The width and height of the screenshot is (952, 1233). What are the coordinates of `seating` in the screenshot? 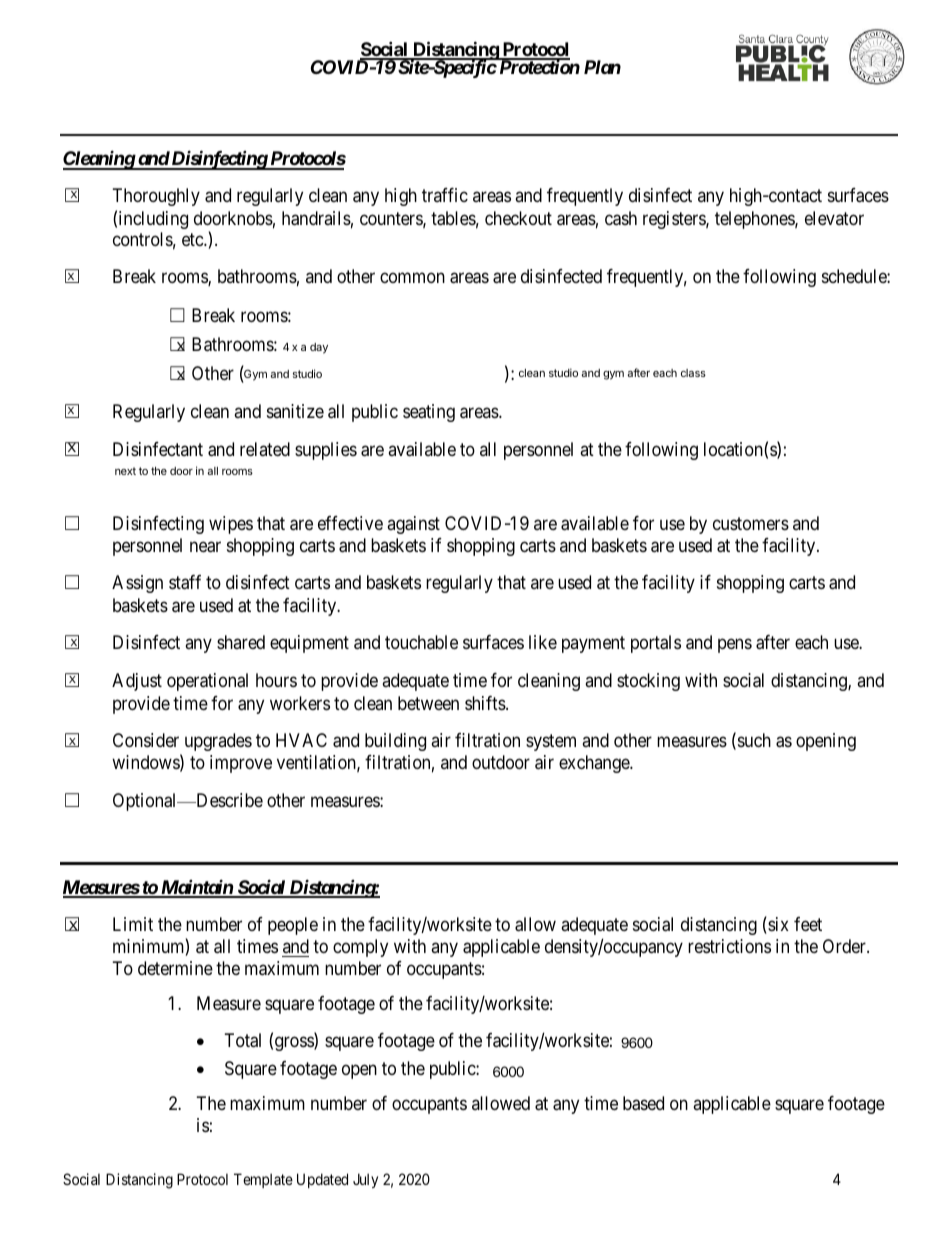 It's located at (429, 413).
